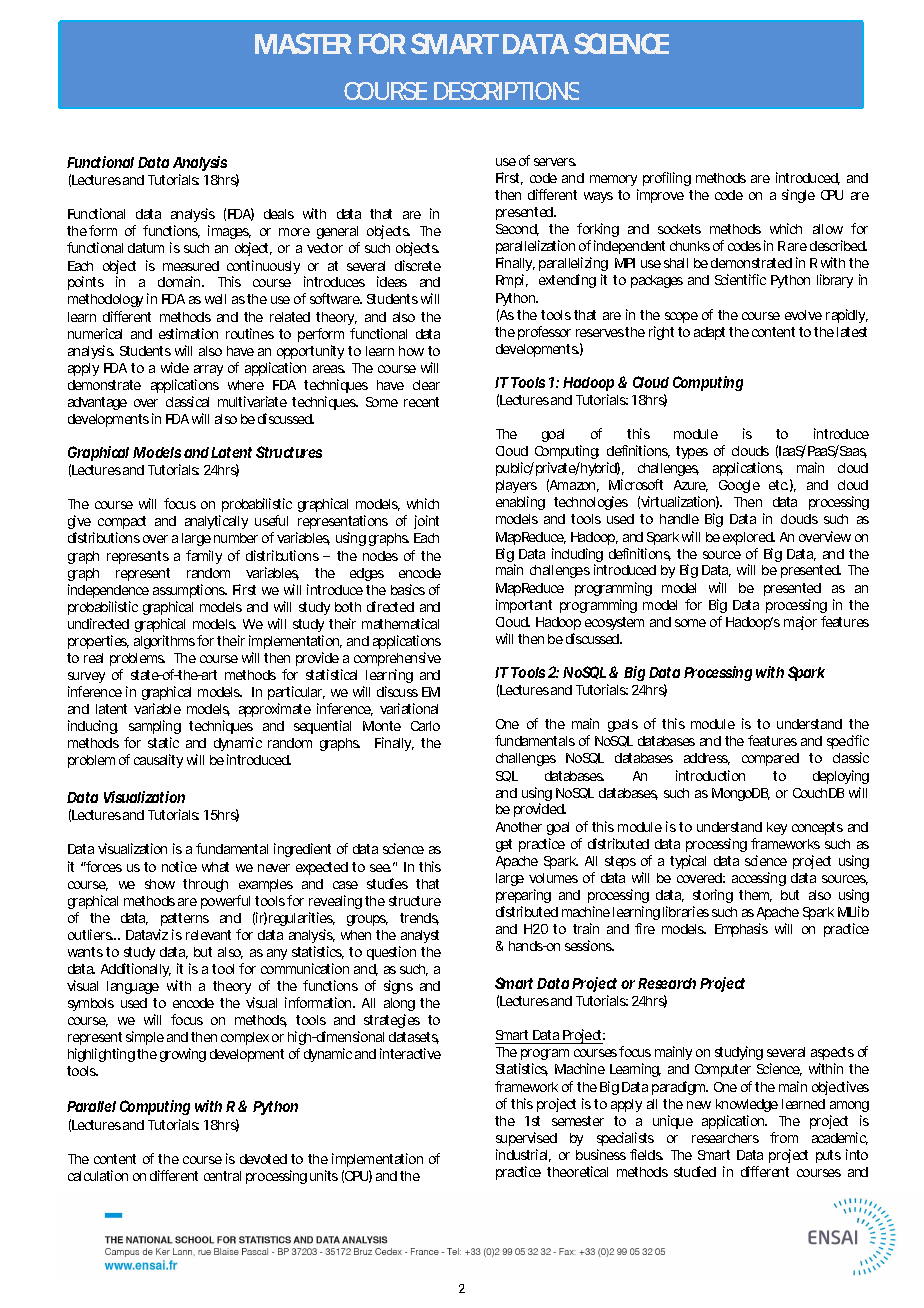 This page has height=1308, width=924. Describe the element at coordinates (747, 1105) in the page. I see `knowledge` at that location.
